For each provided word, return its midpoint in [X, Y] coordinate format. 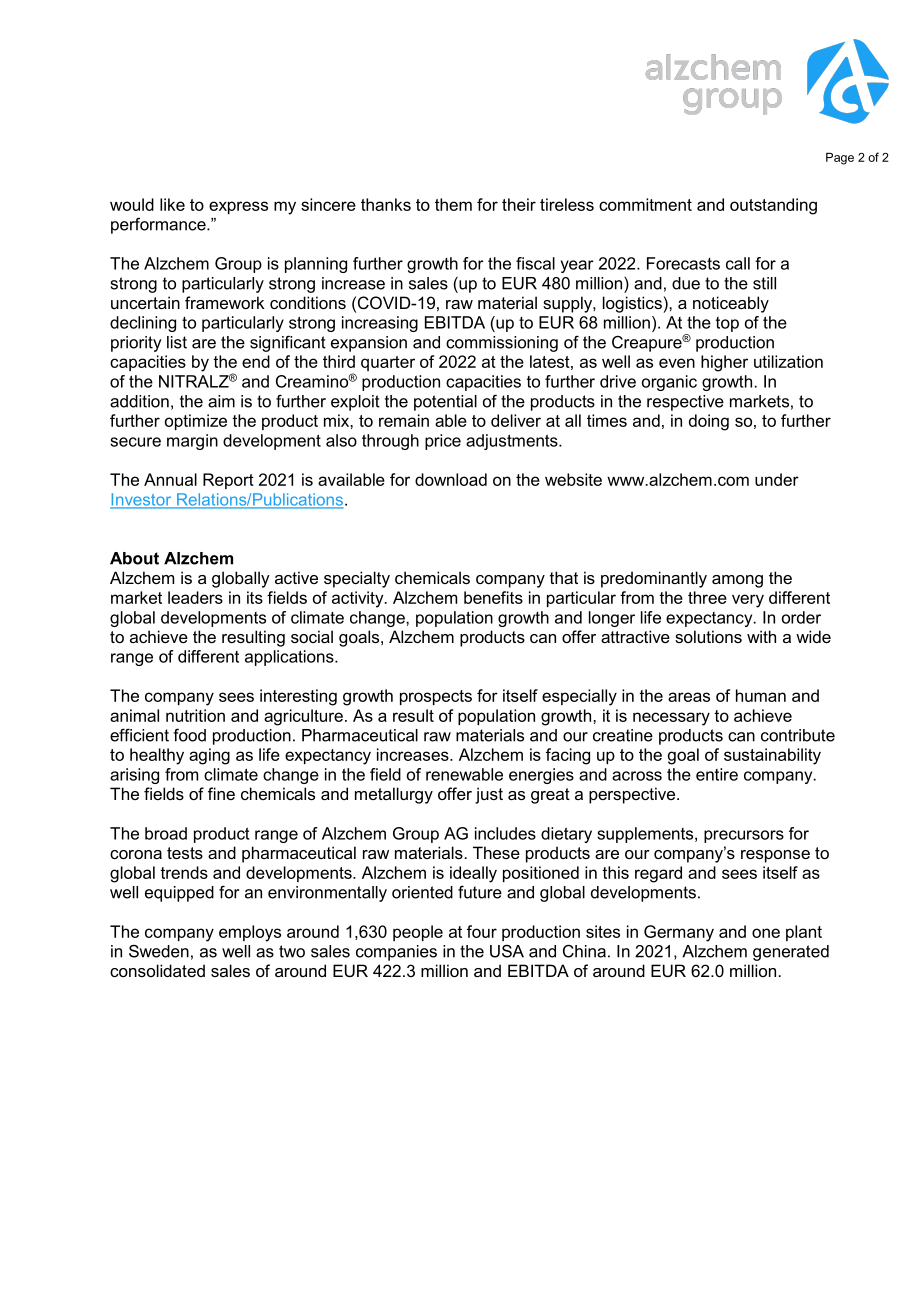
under [777, 479]
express [238, 207]
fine [221, 793]
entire [717, 774]
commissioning [502, 344]
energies [541, 776]
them [453, 204]
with [761, 636]
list [177, 342]
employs [250, 933]
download [451, 479]
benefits [493, 597]
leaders [195, 597]
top [727, 324]
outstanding [773, 206]
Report [228, 481]
